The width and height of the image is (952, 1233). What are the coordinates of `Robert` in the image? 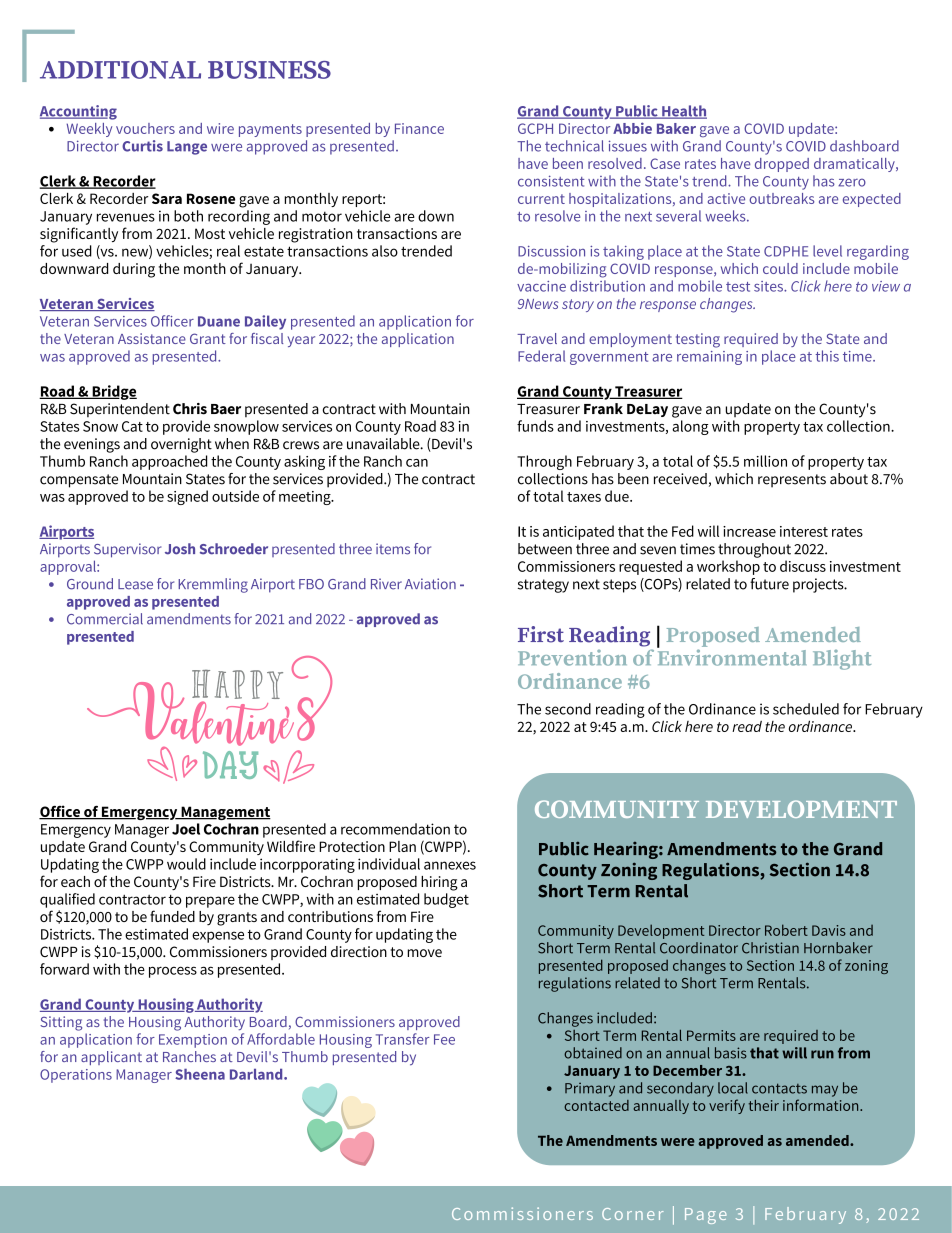 It's located at (786, 930).
